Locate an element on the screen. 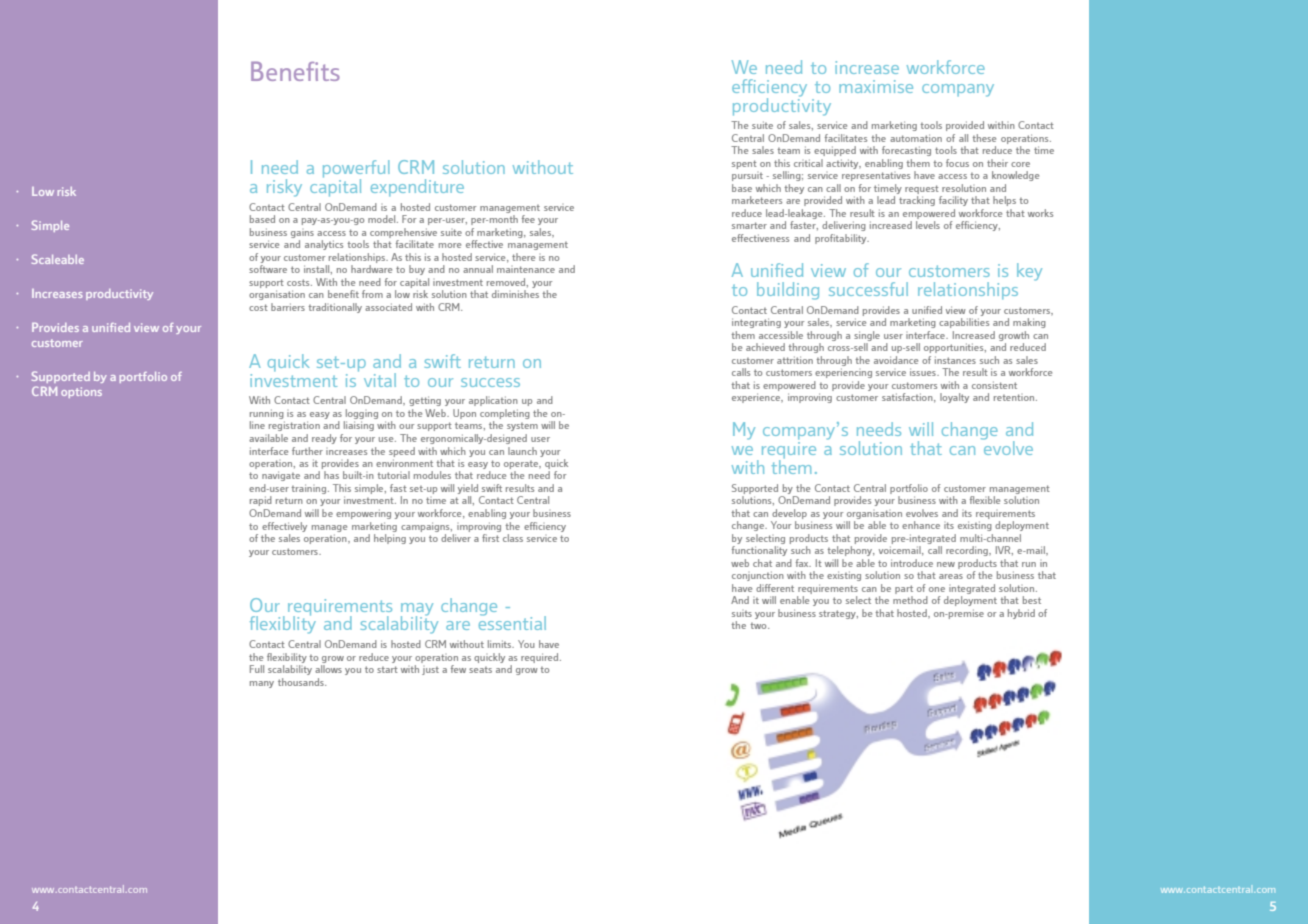 The width and height of the screenshot is (1308, 924). seats is located at coordinates (480, 670).
